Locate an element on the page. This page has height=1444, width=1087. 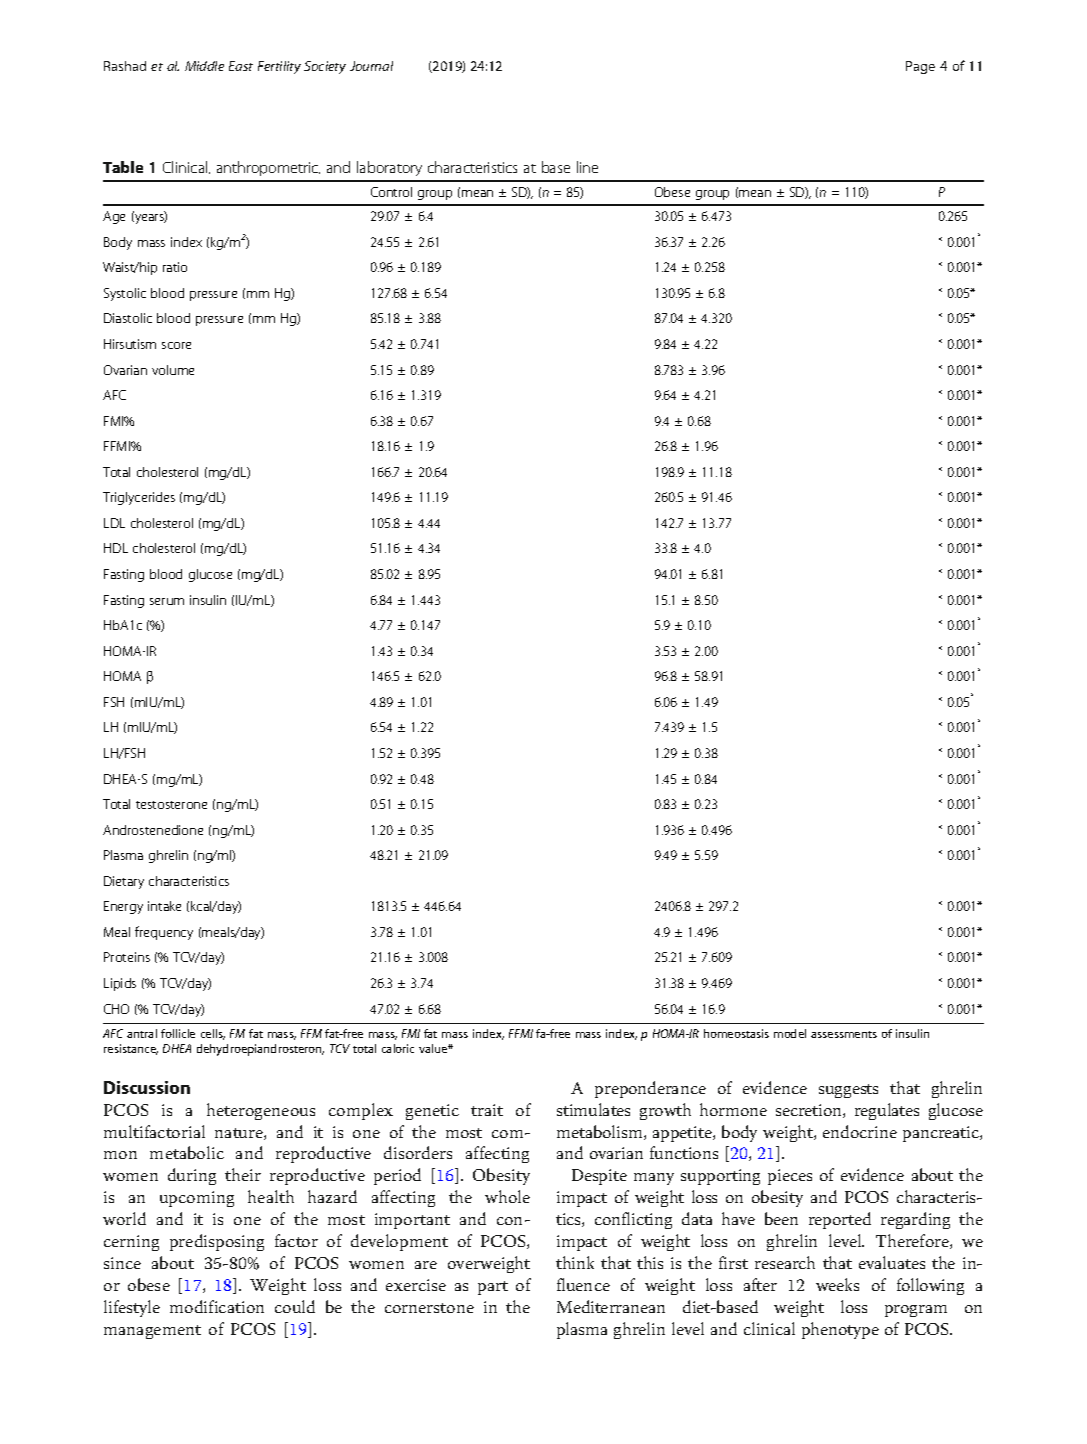
part is located at coordinates (493, 1288).
